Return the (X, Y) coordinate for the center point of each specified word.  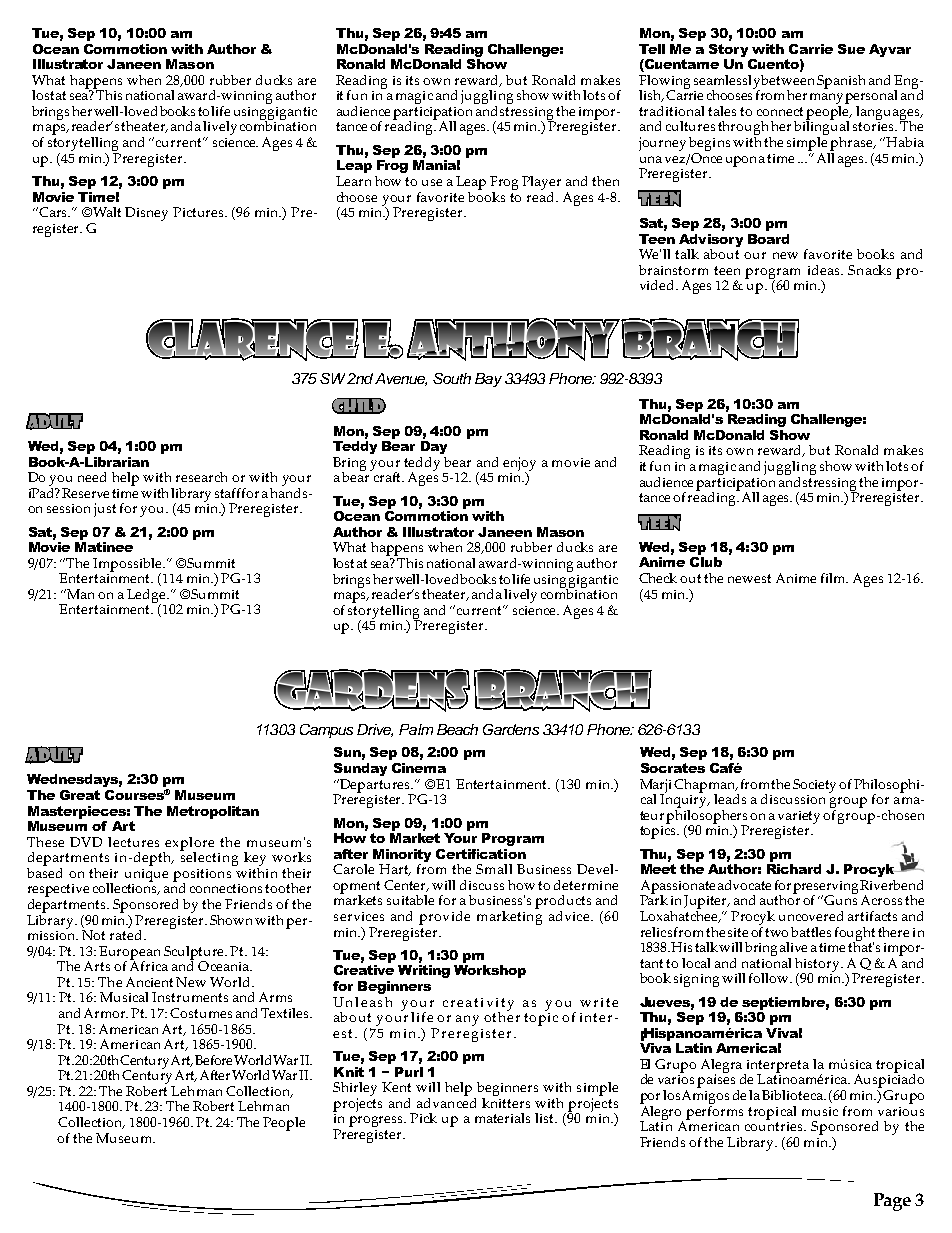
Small (494, 869)
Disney (146, 214)
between (787, 80)
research (201, 477)
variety (799, 817)
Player (541, 183)
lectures (133, 842)
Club (706, 562)
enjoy (519, 465)
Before (213, 1060)
